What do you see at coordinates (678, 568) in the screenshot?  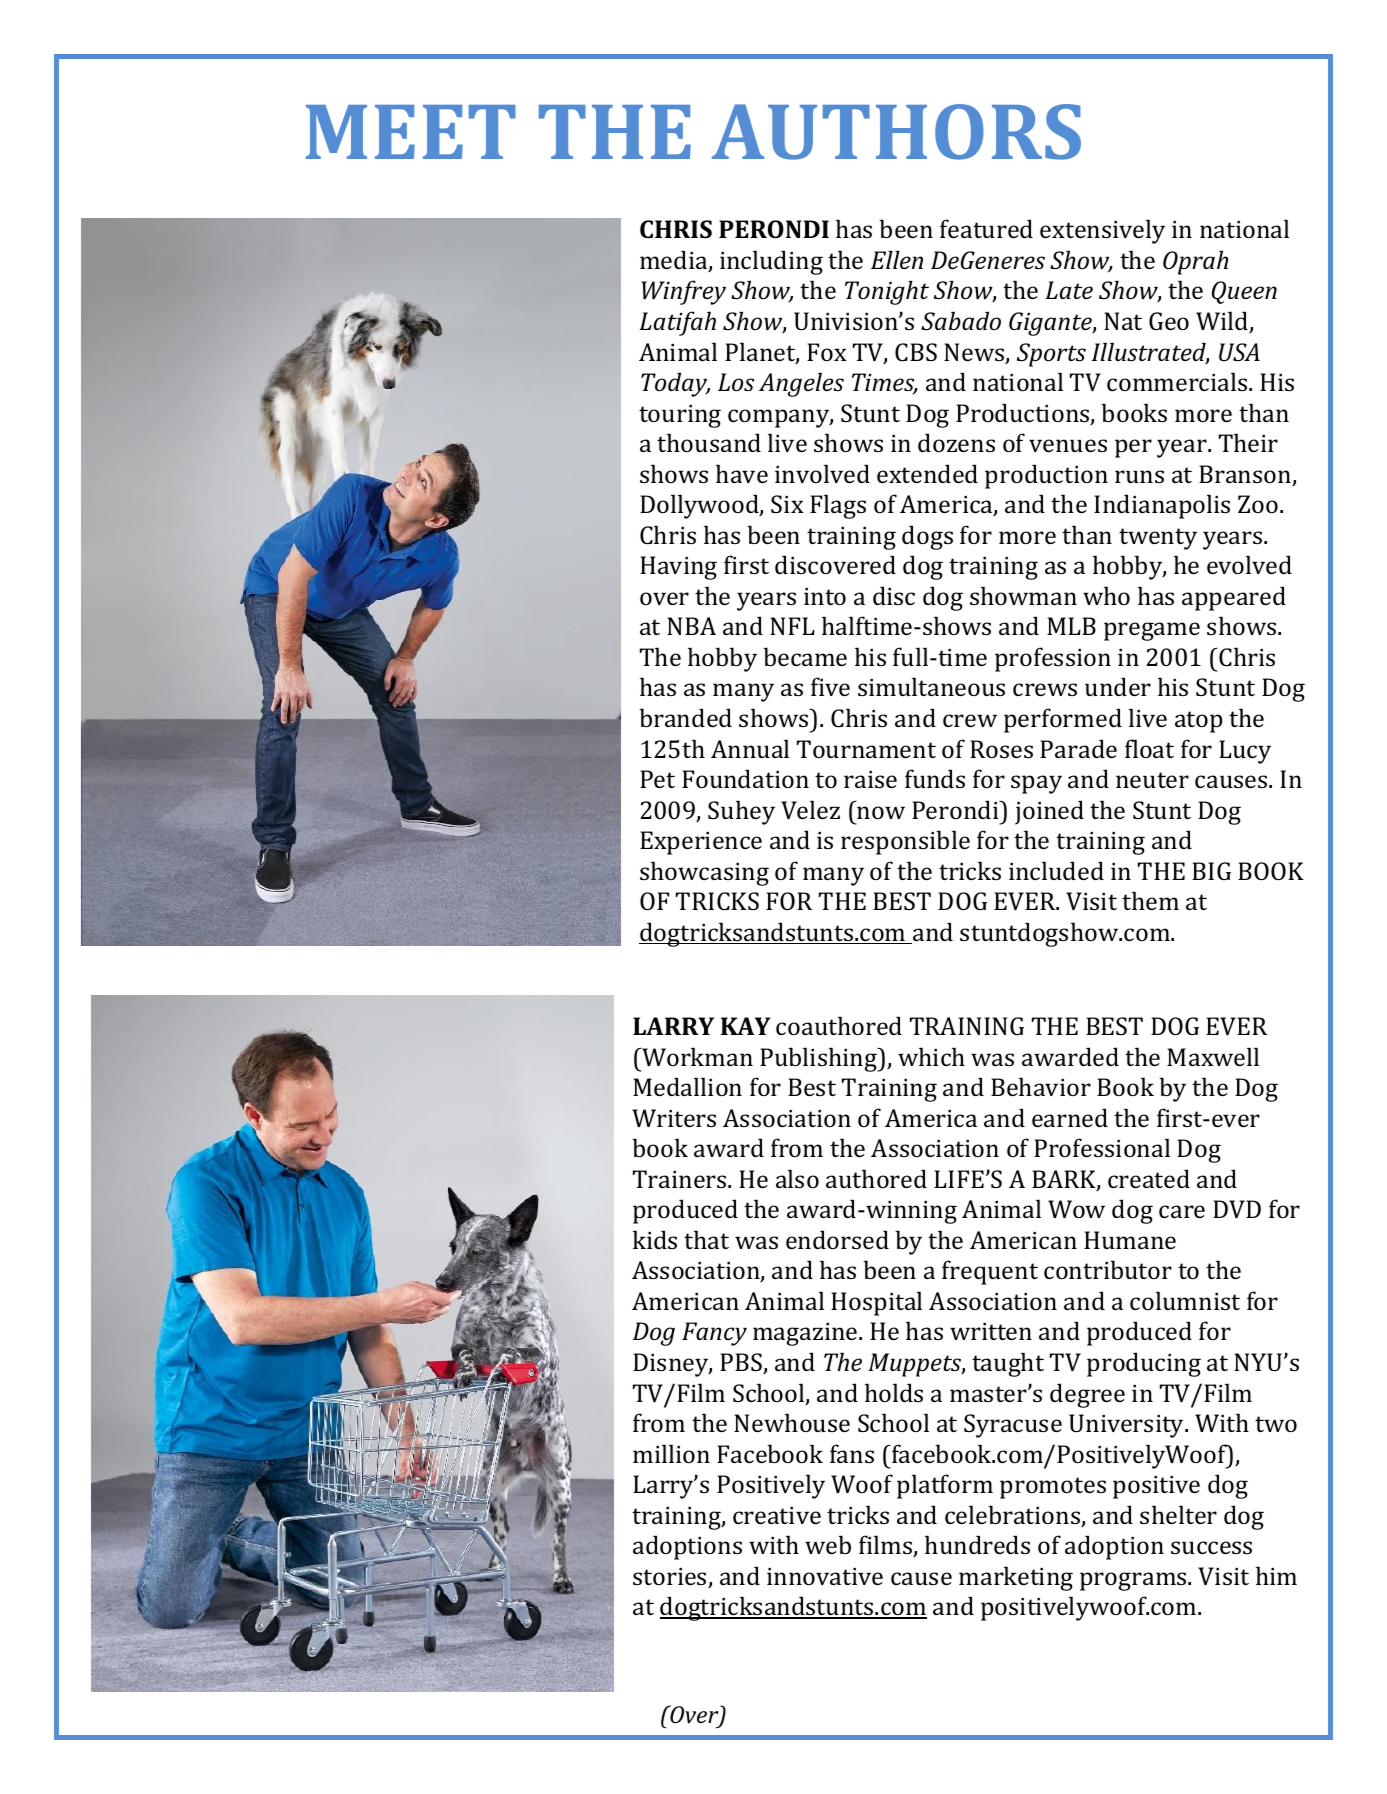 I see `Having` at bounding box center [678, 568].
